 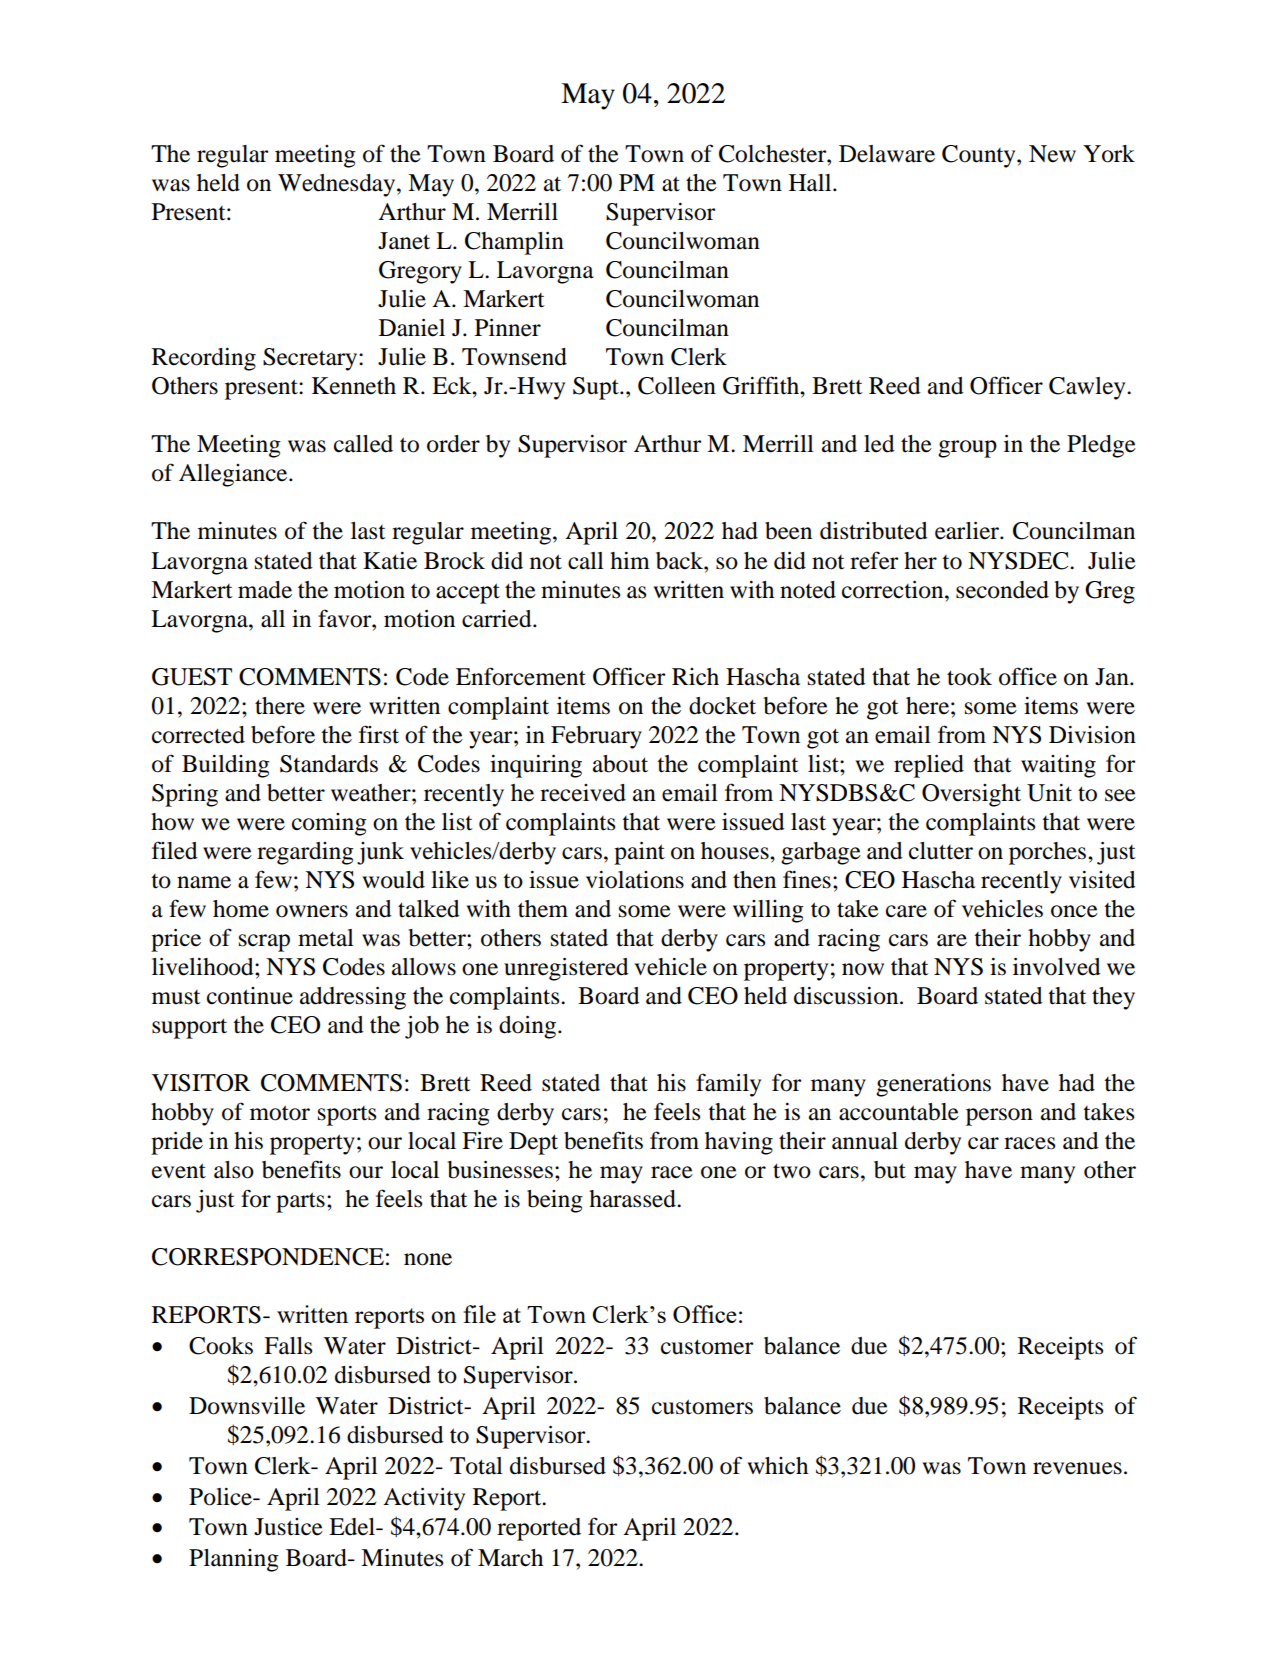 What do you see at coordinates (811, 183) in the page?
I see `Hall` at bounding box center [811, 183].
